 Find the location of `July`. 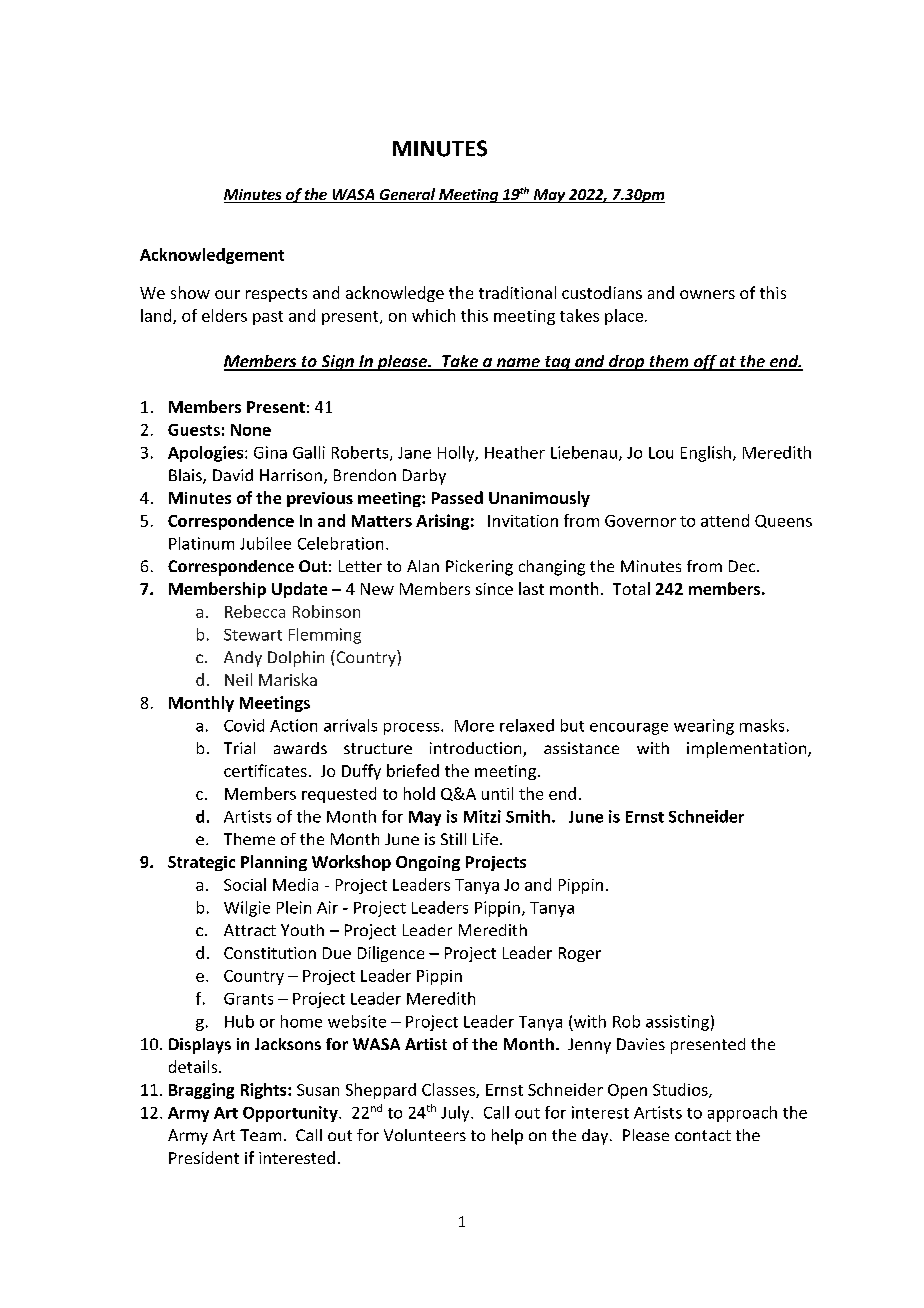

July is located at coordinates (456, 1114).
